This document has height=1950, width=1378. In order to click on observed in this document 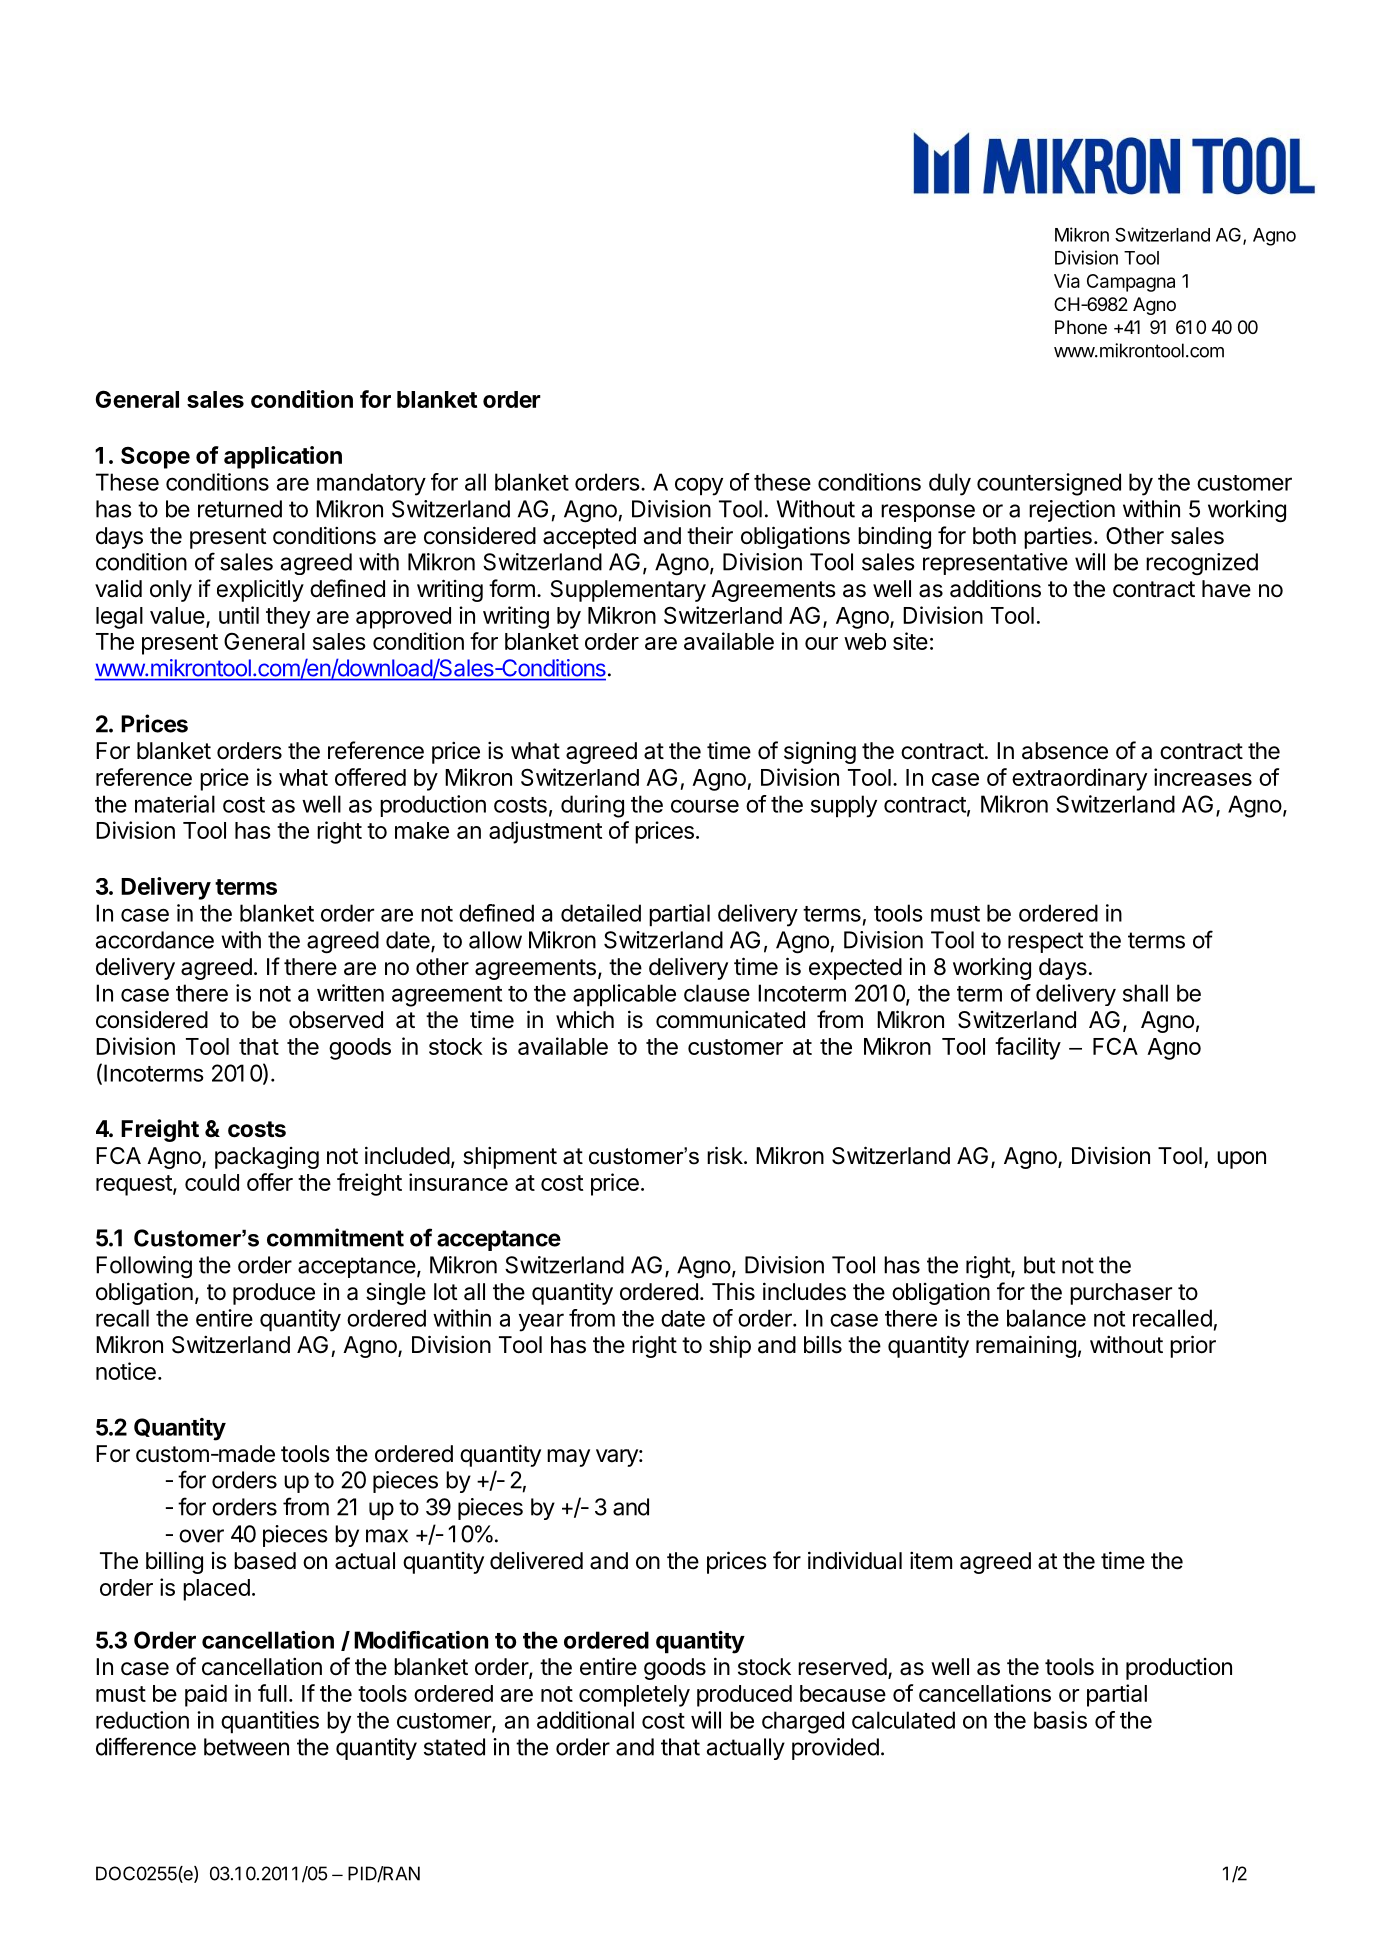, I will do `click(336, 1020)`.
